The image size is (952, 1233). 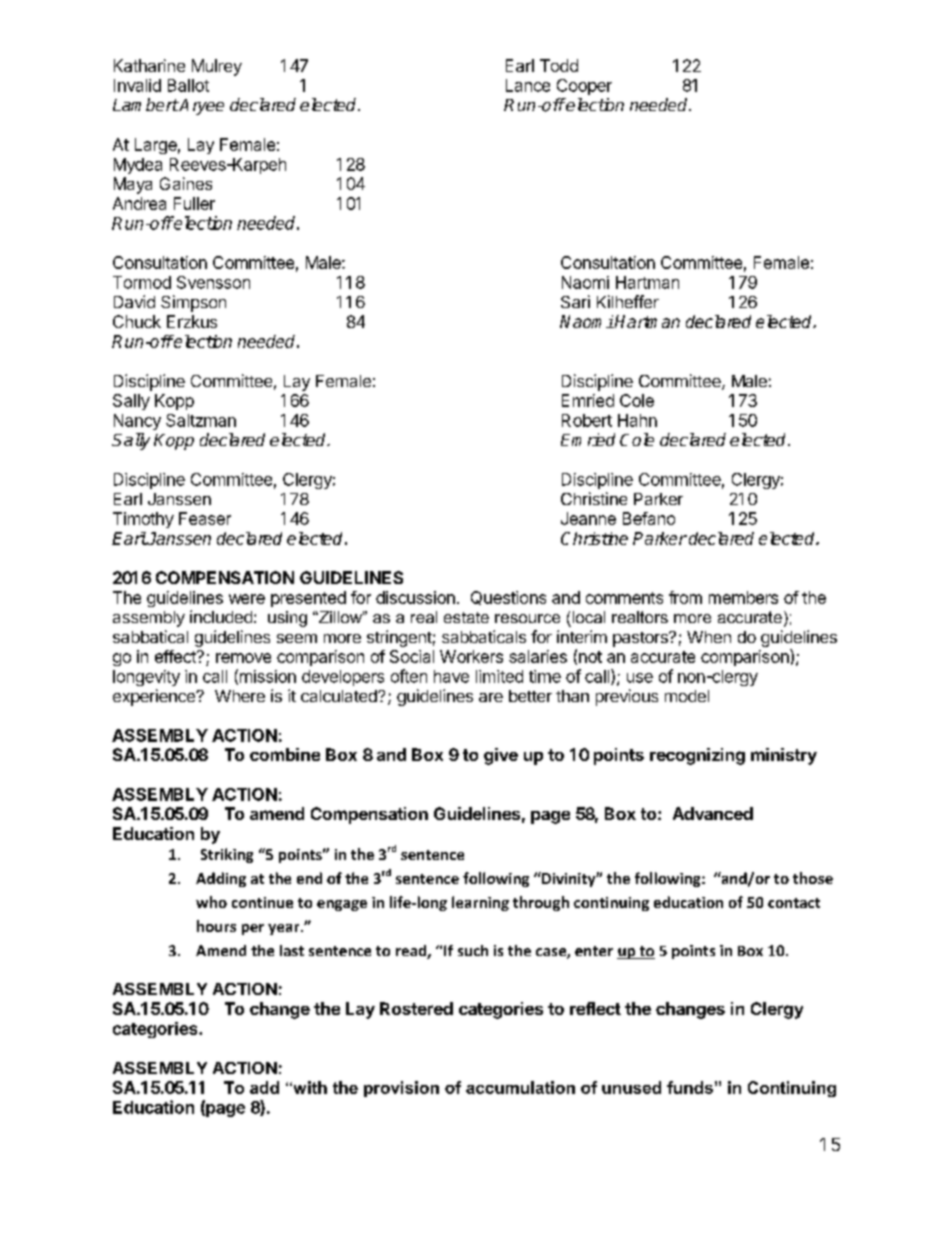 I want to click on Ballot, so click(x=188, y=85).
